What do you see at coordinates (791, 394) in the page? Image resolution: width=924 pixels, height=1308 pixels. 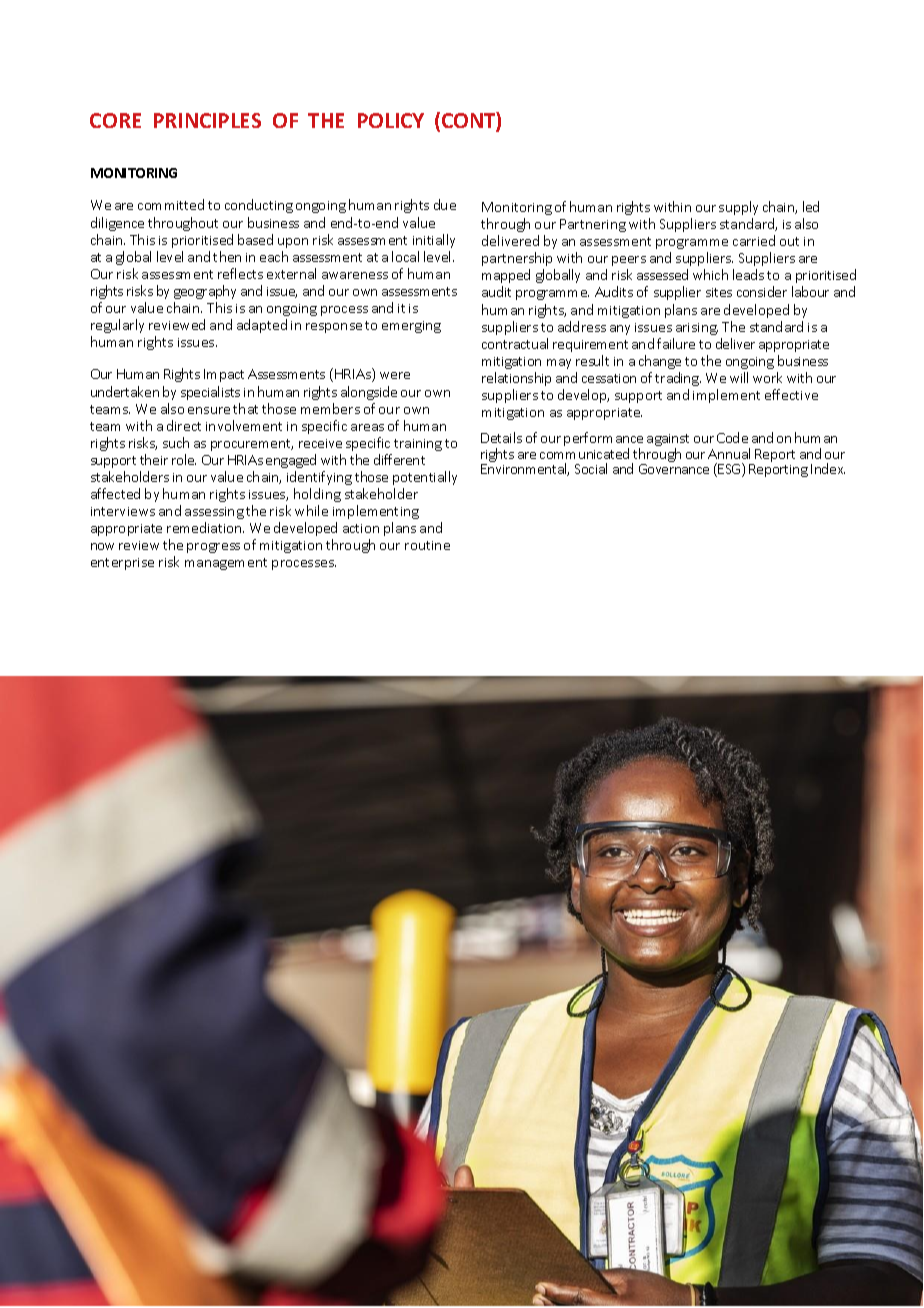 I see `effective` at bounding box center [791, 394].
